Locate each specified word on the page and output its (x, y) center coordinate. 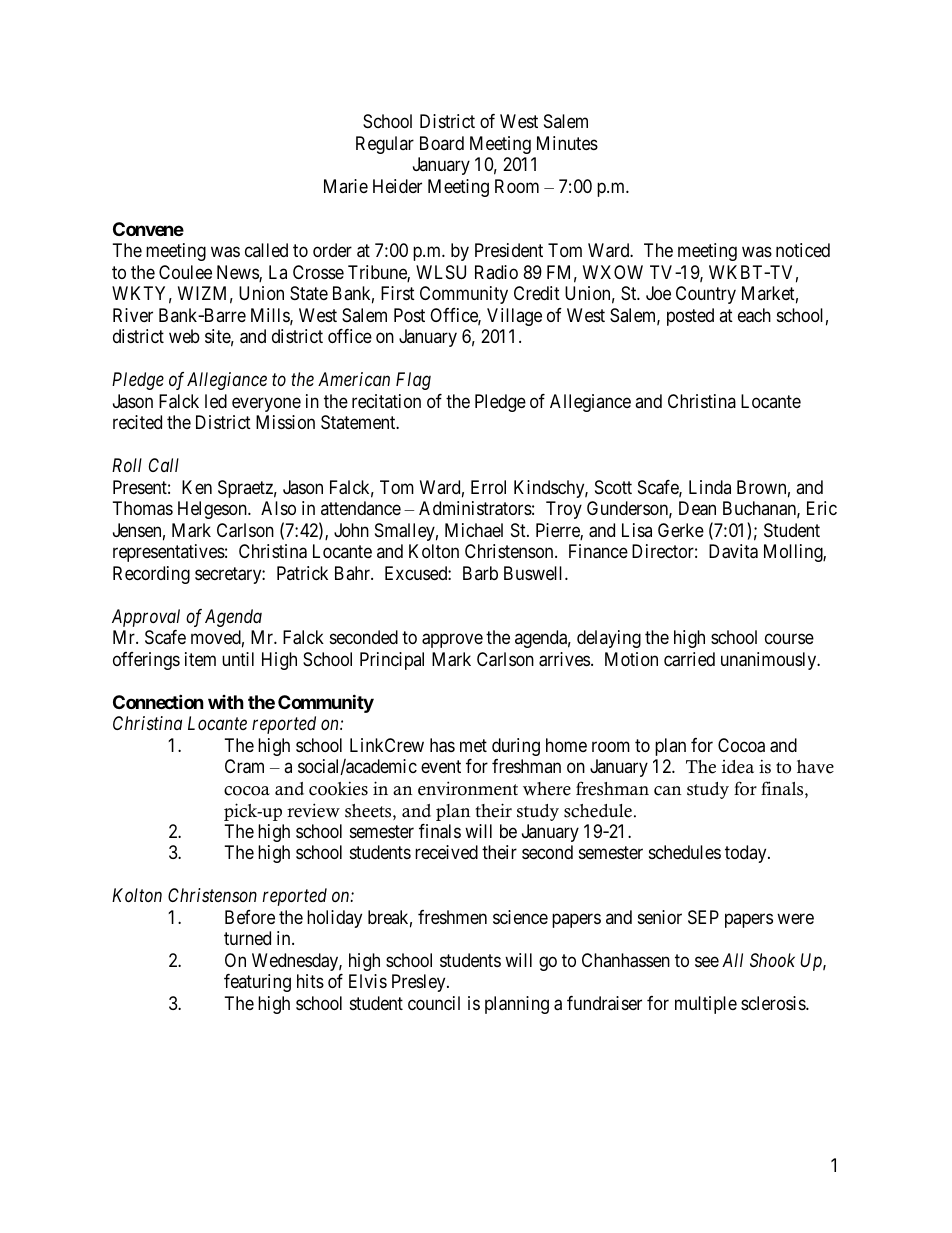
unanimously (770, 661)
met (473, 745)
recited (137, 422)
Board (442, 143)
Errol (488, 487)
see (707, 961)
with (226, 702)
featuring (257, 983)
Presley (420, 983)
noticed (803, 250)
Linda (710, 487)
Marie (346, 186)
